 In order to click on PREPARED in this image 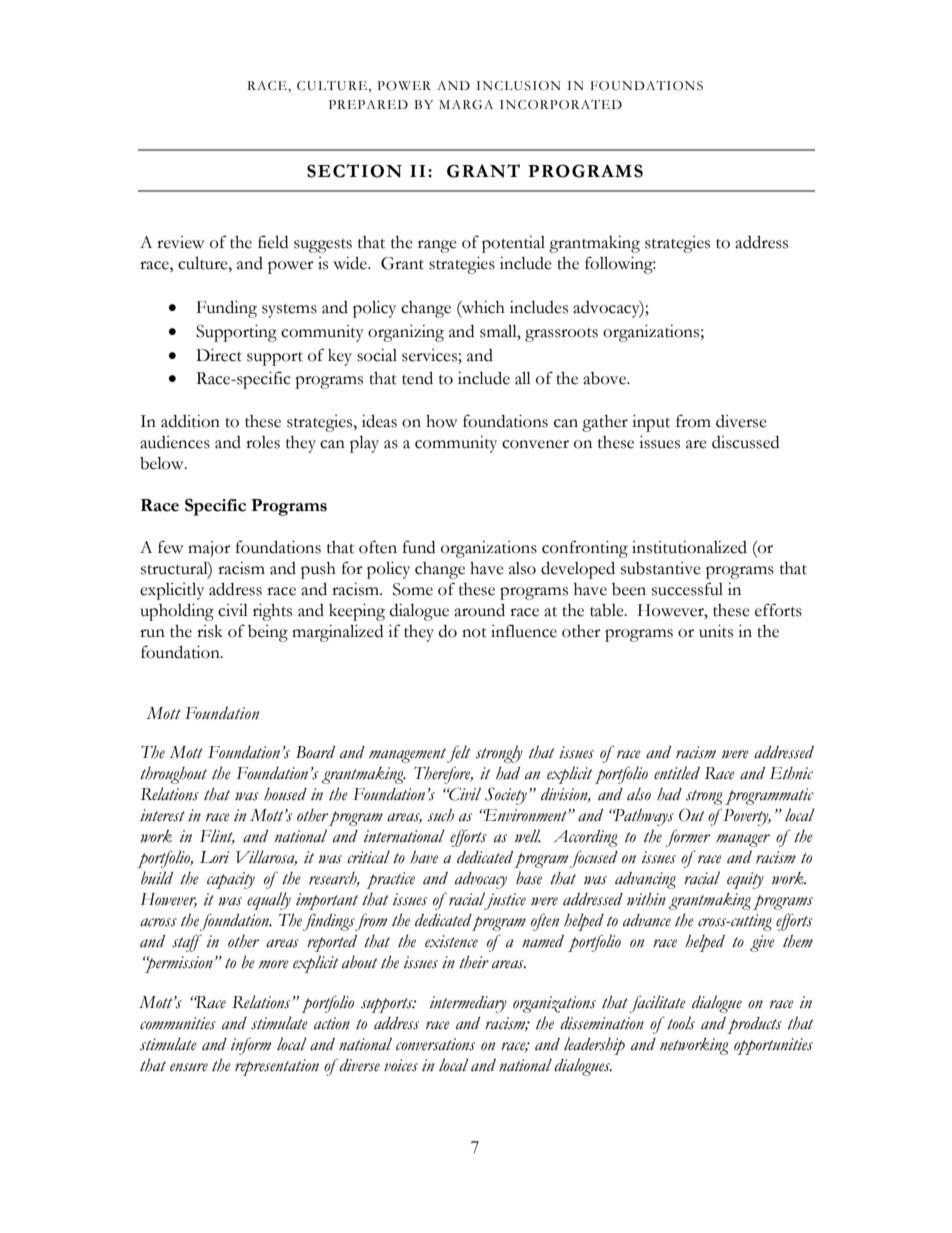, I will do `click(368, 104)`.
